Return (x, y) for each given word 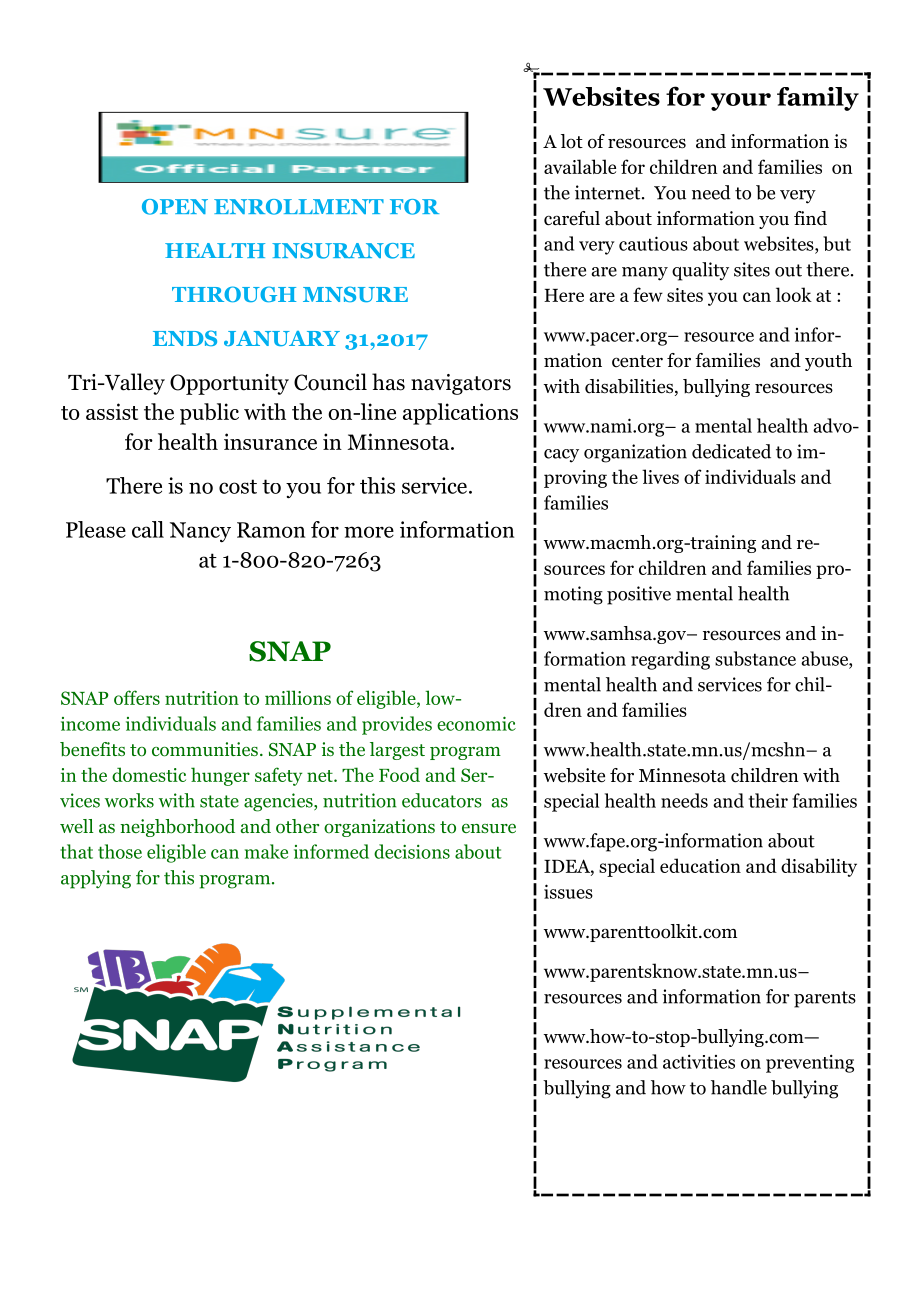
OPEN (175, 207)
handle (739, 1087)
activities (699, 1061)
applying (96, 879)
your (741, 102)
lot (572, 141)
